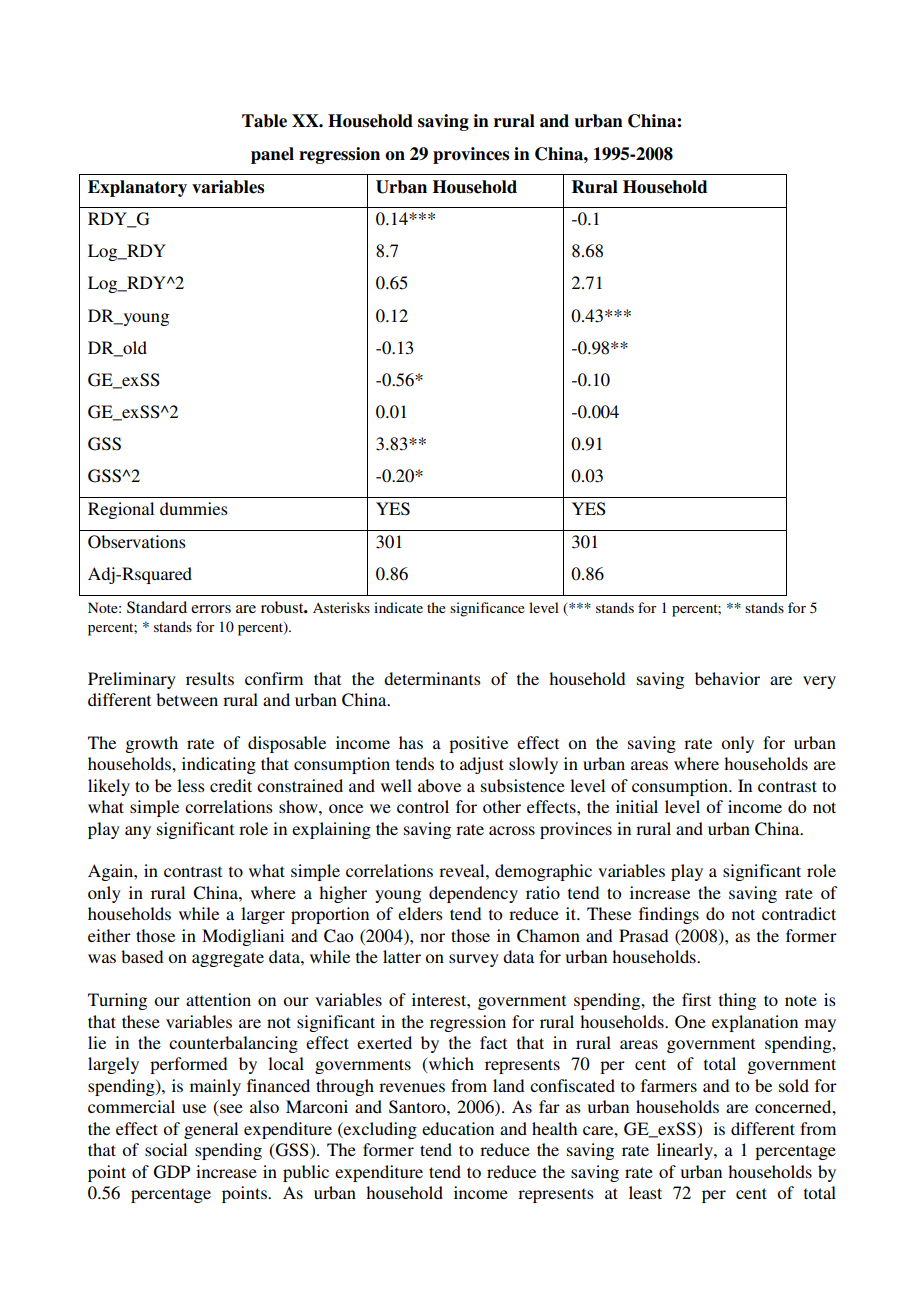  What do you see at coordinates (264, 121) in the page?
I see `Table` at bounding box center [264, 121].
